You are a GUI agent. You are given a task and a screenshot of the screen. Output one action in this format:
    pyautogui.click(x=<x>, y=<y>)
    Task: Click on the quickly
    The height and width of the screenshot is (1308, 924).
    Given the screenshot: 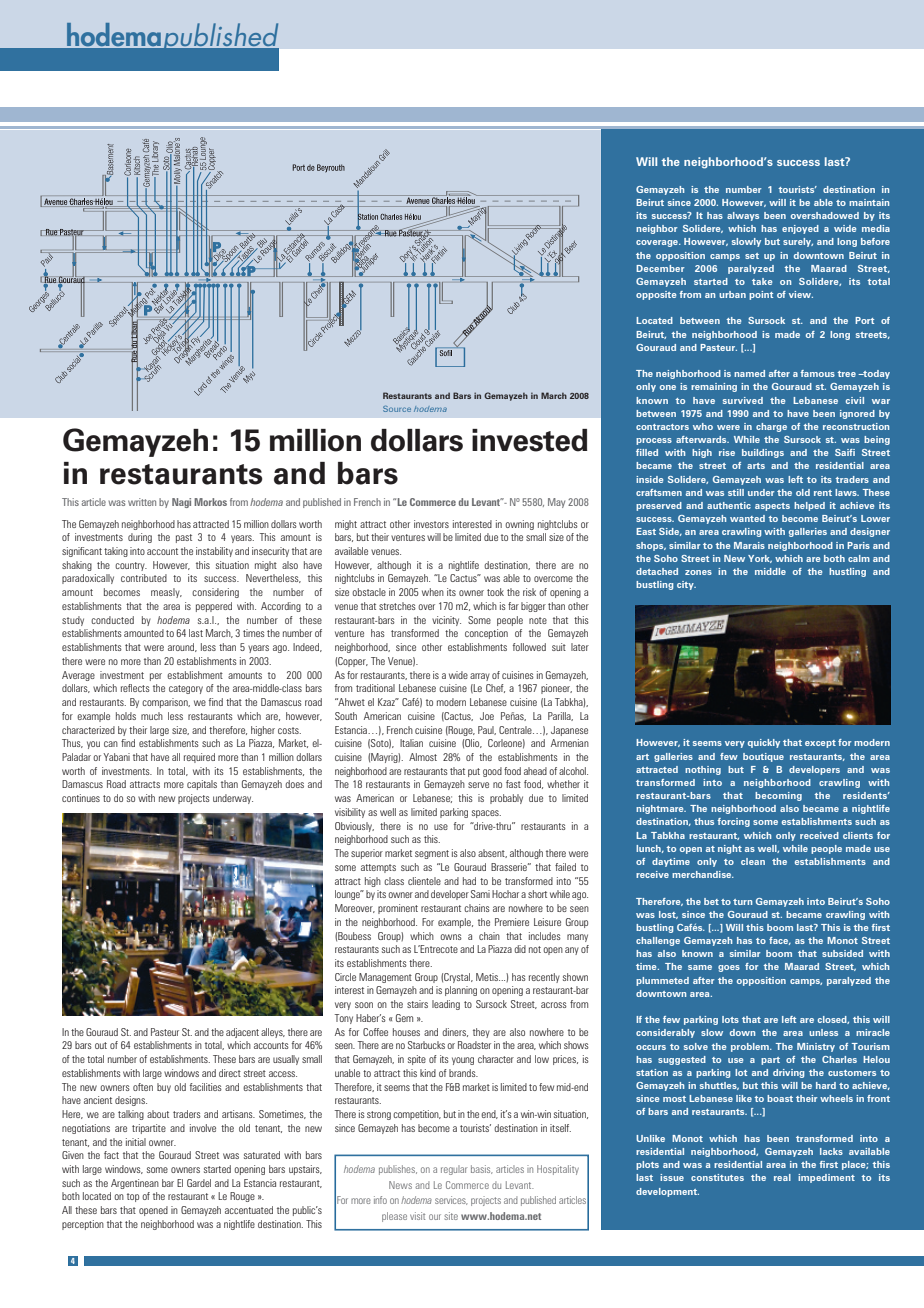 What is the action you would take?
    pyautogui.click(x=764, y=743)
